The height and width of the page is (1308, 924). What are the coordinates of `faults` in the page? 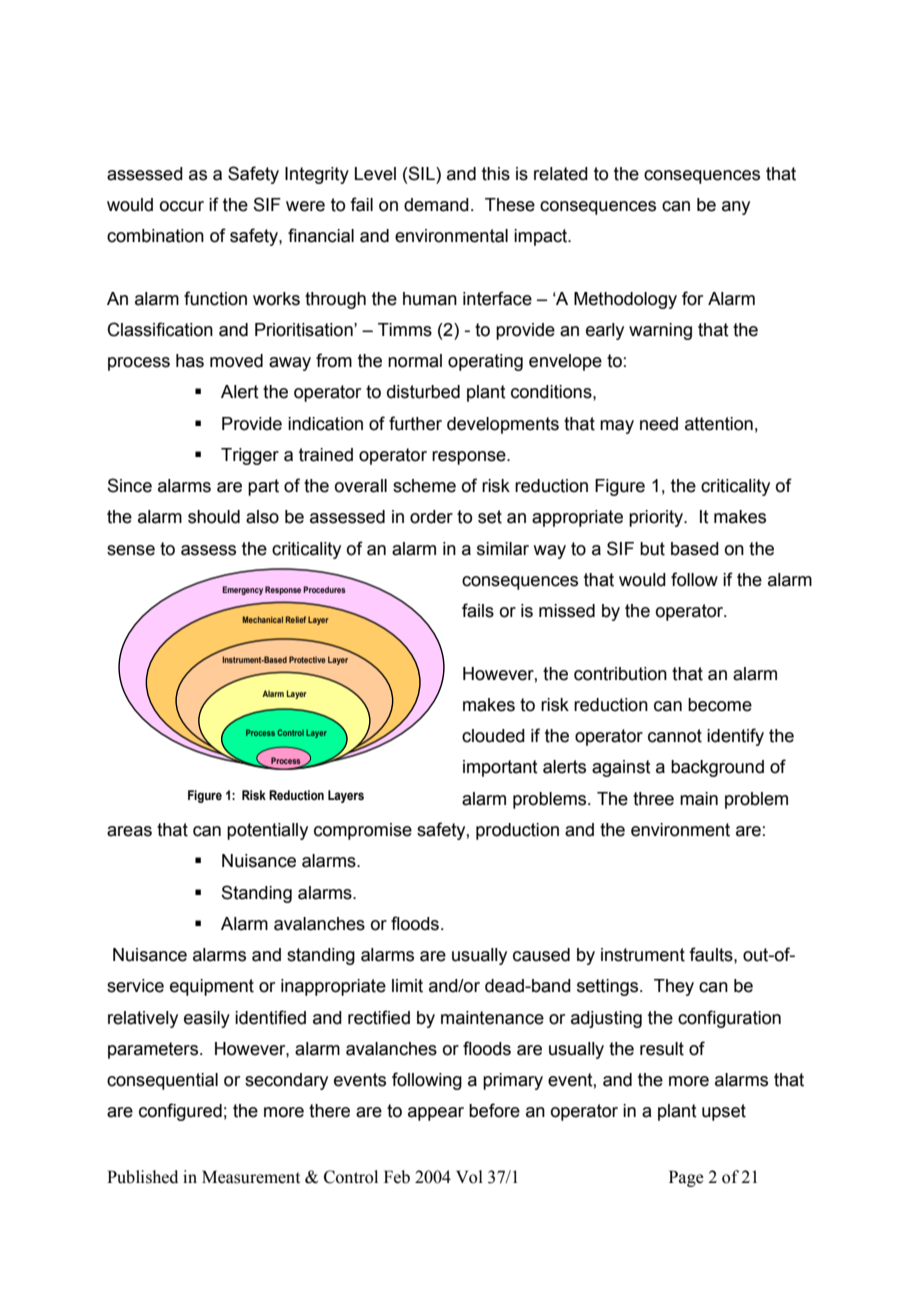 It's located at (712, 954).
